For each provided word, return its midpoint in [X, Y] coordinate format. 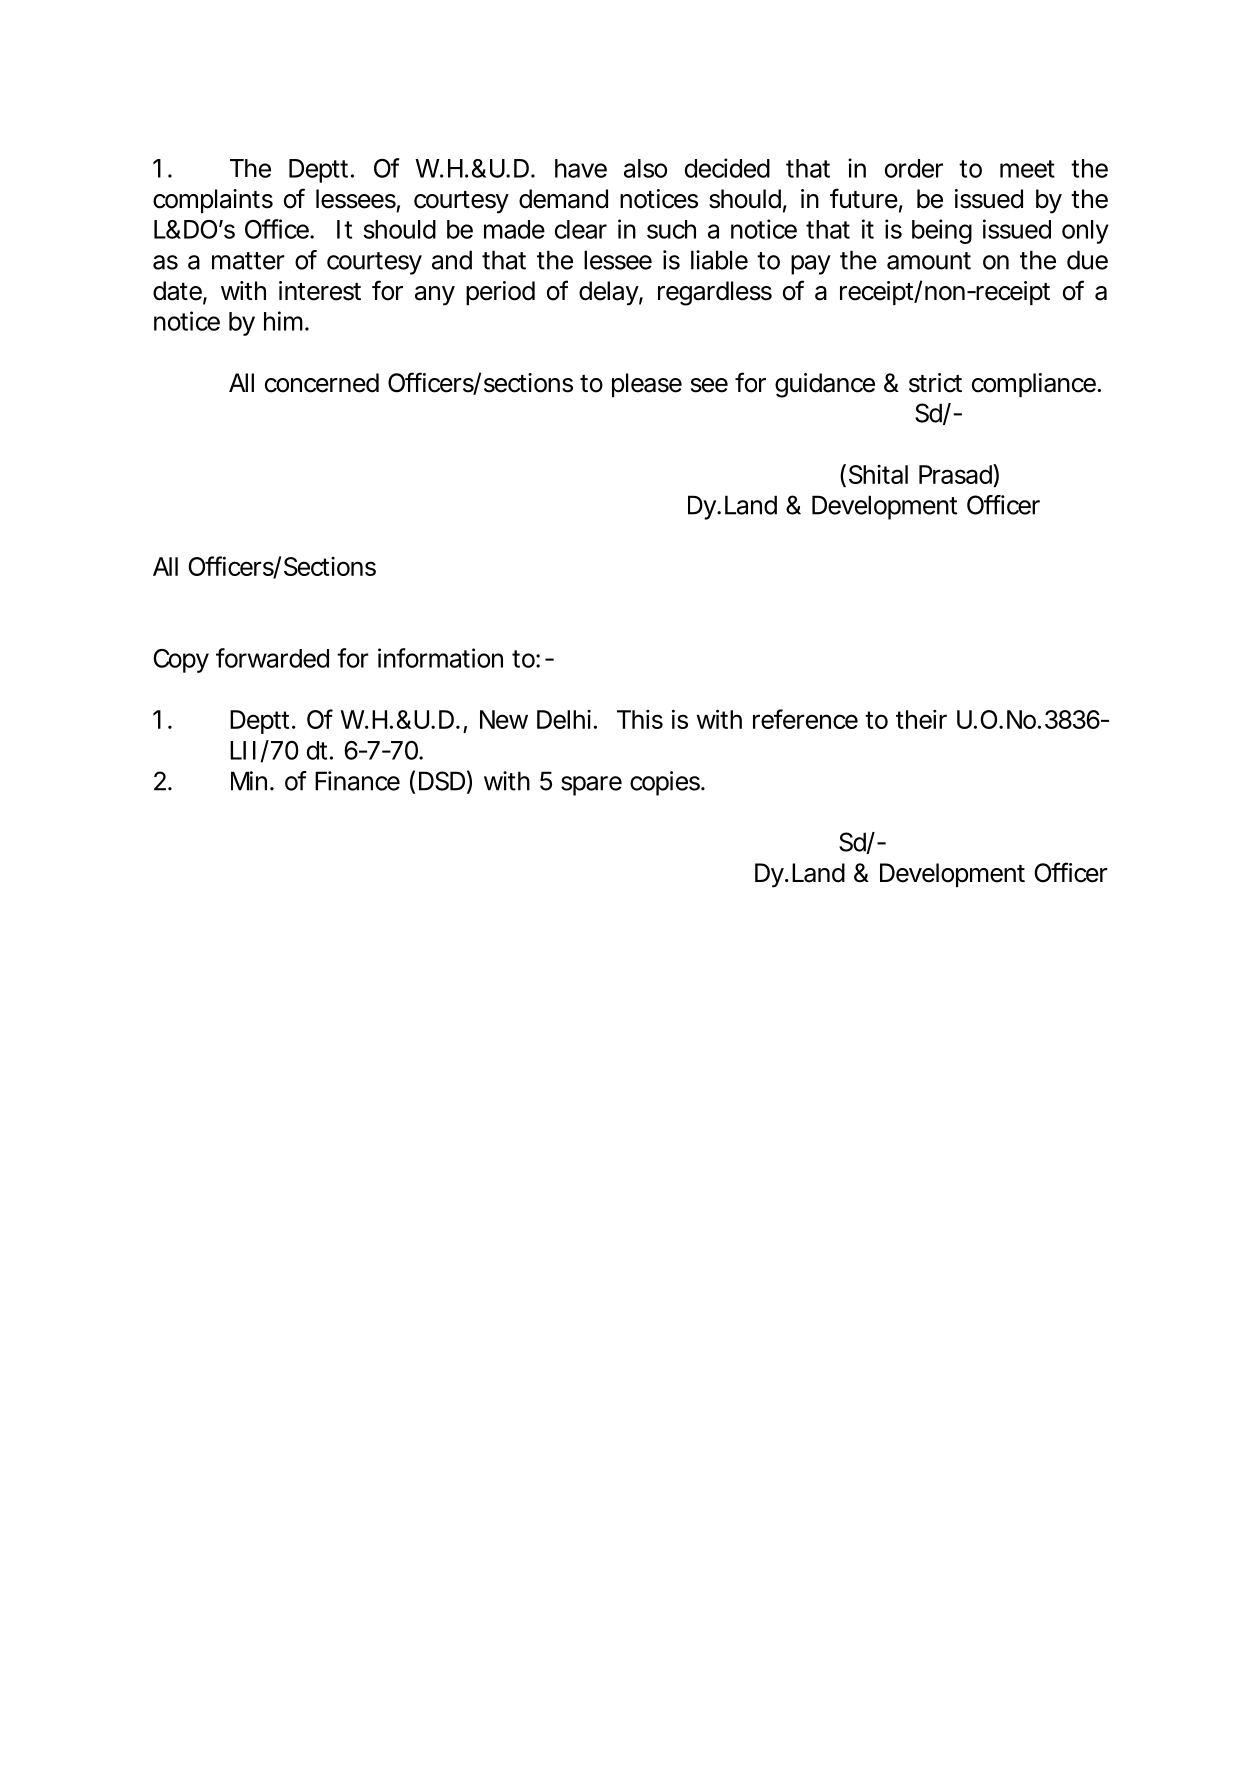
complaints [213, 201]
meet [1027, 169]
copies [666, 783]
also [645, 168]
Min [249, 781]
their [921, 719]
